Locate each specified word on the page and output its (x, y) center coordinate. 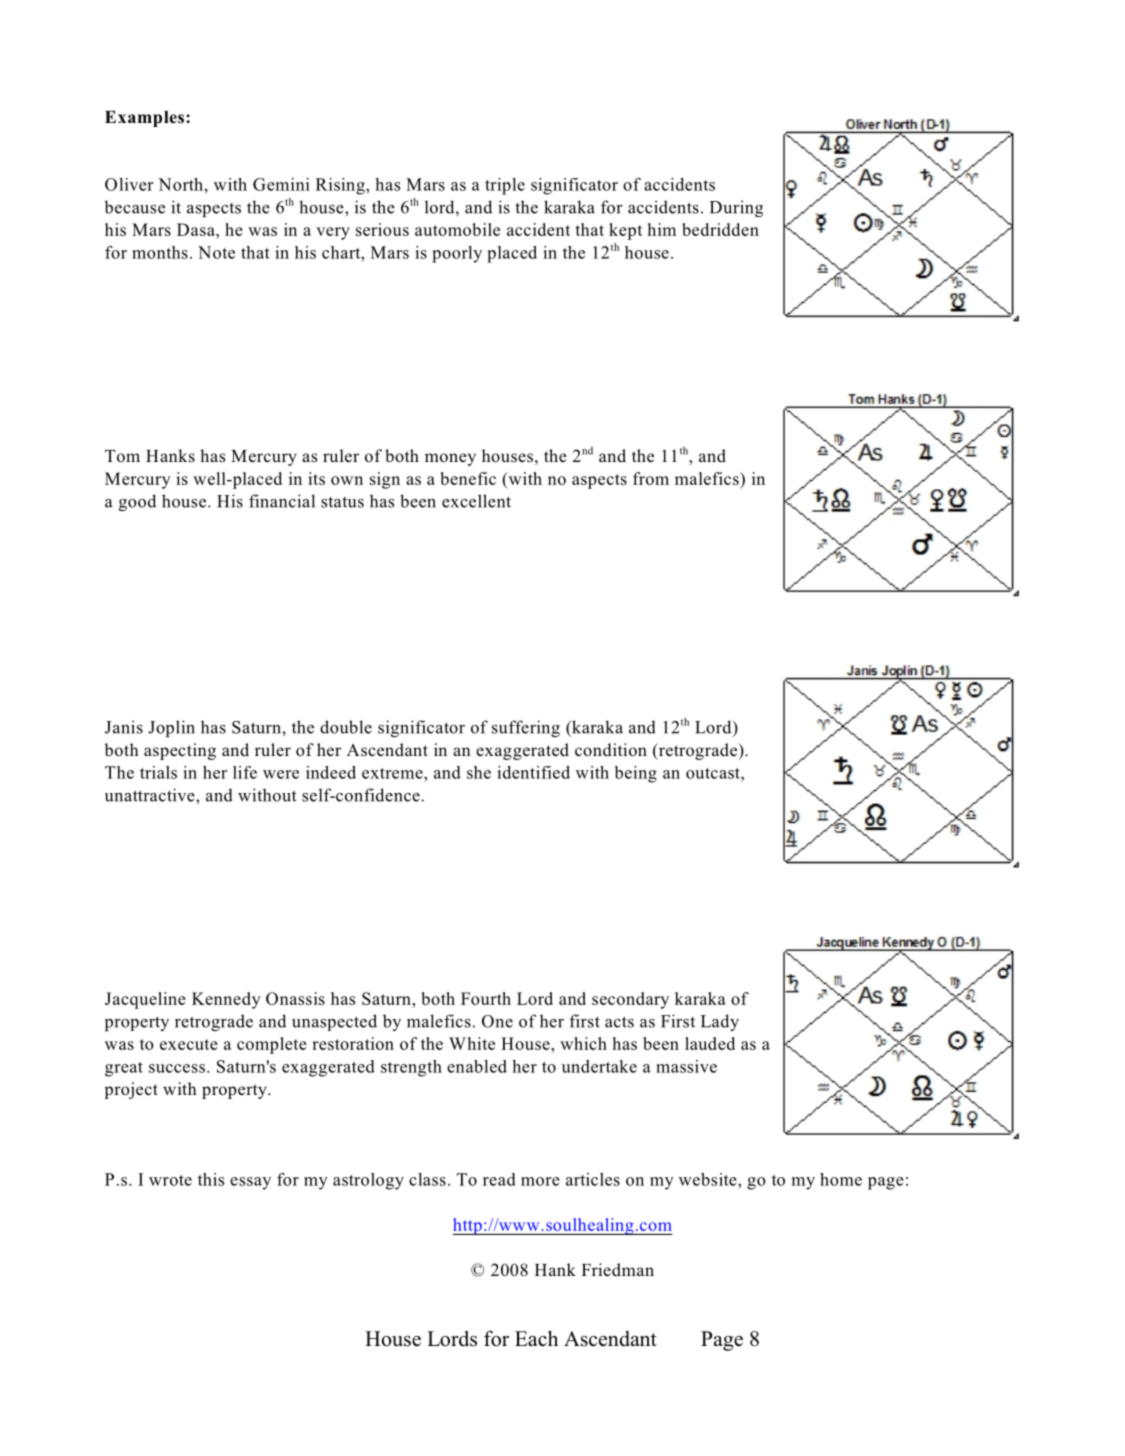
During (736, 208)
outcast (714, 773)
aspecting (180, 751)
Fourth (486, 998)
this (211, 1179)
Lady (720, 1022)
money (450, 459)
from (651, 478)
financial (282, 501)
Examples (144, 119)
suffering (526, 728)
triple (505, 186)
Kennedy (226, 1000)
